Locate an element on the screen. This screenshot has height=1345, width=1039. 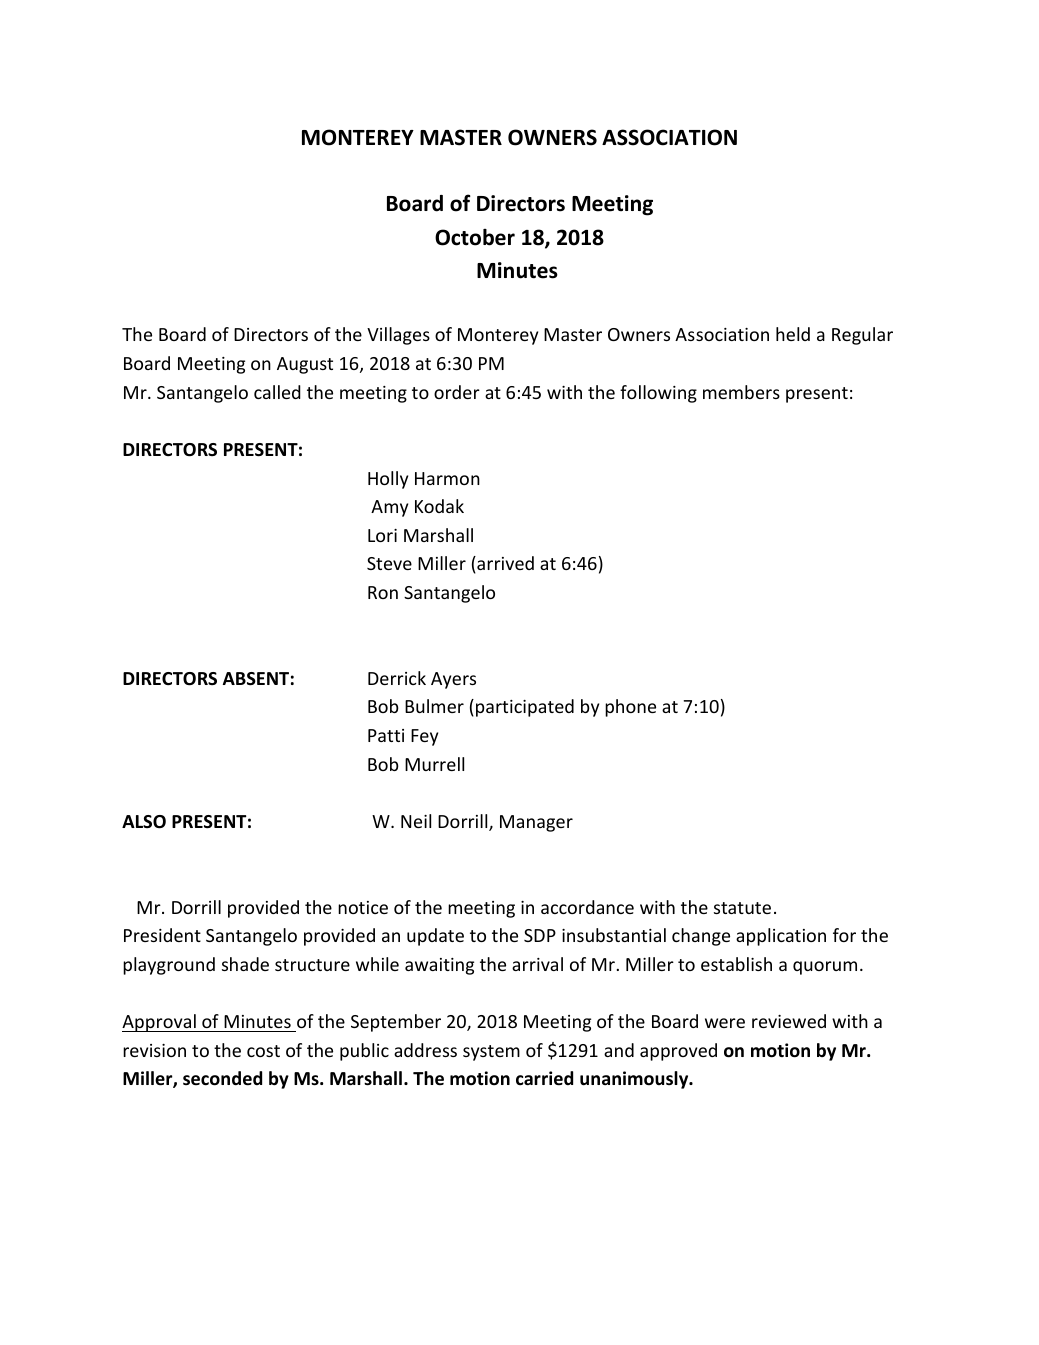
Derrick is located at coordinates (397, 678).
